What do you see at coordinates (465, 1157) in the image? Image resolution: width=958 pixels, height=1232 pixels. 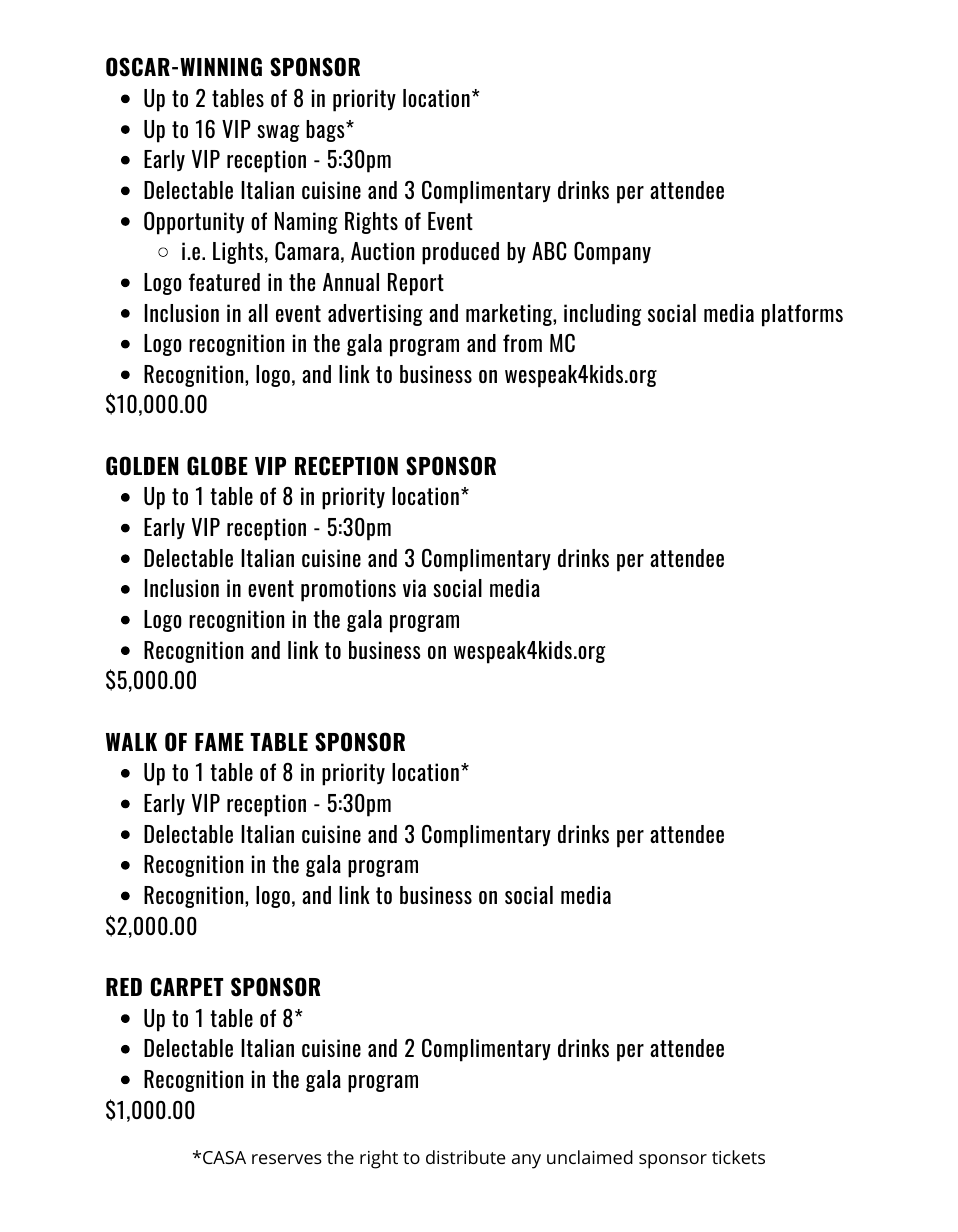 I see `distribute` at bounding box center [465, 1157].
